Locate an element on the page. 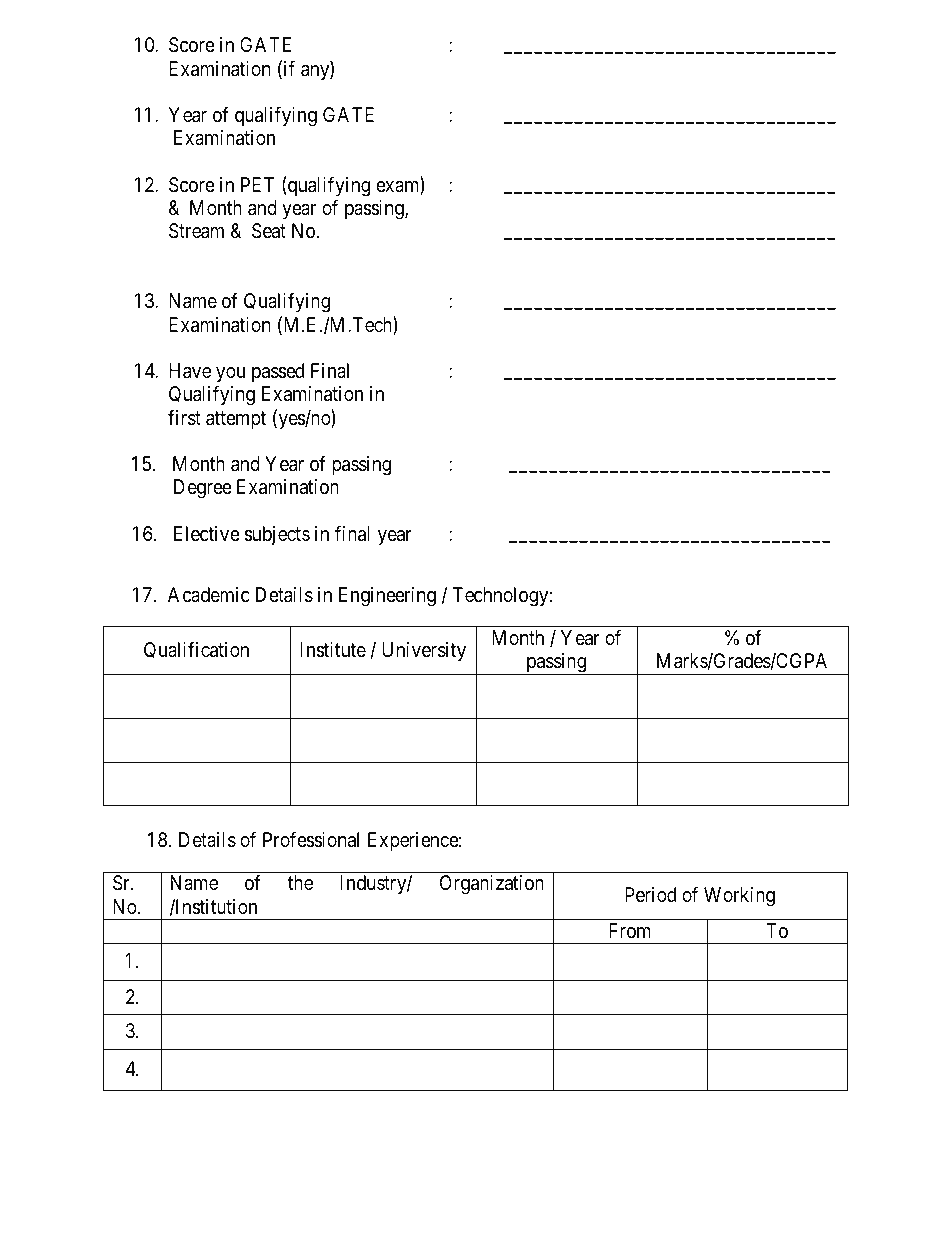 This document has width=952, height=1233. Period is located at coordinates (650, 894).
